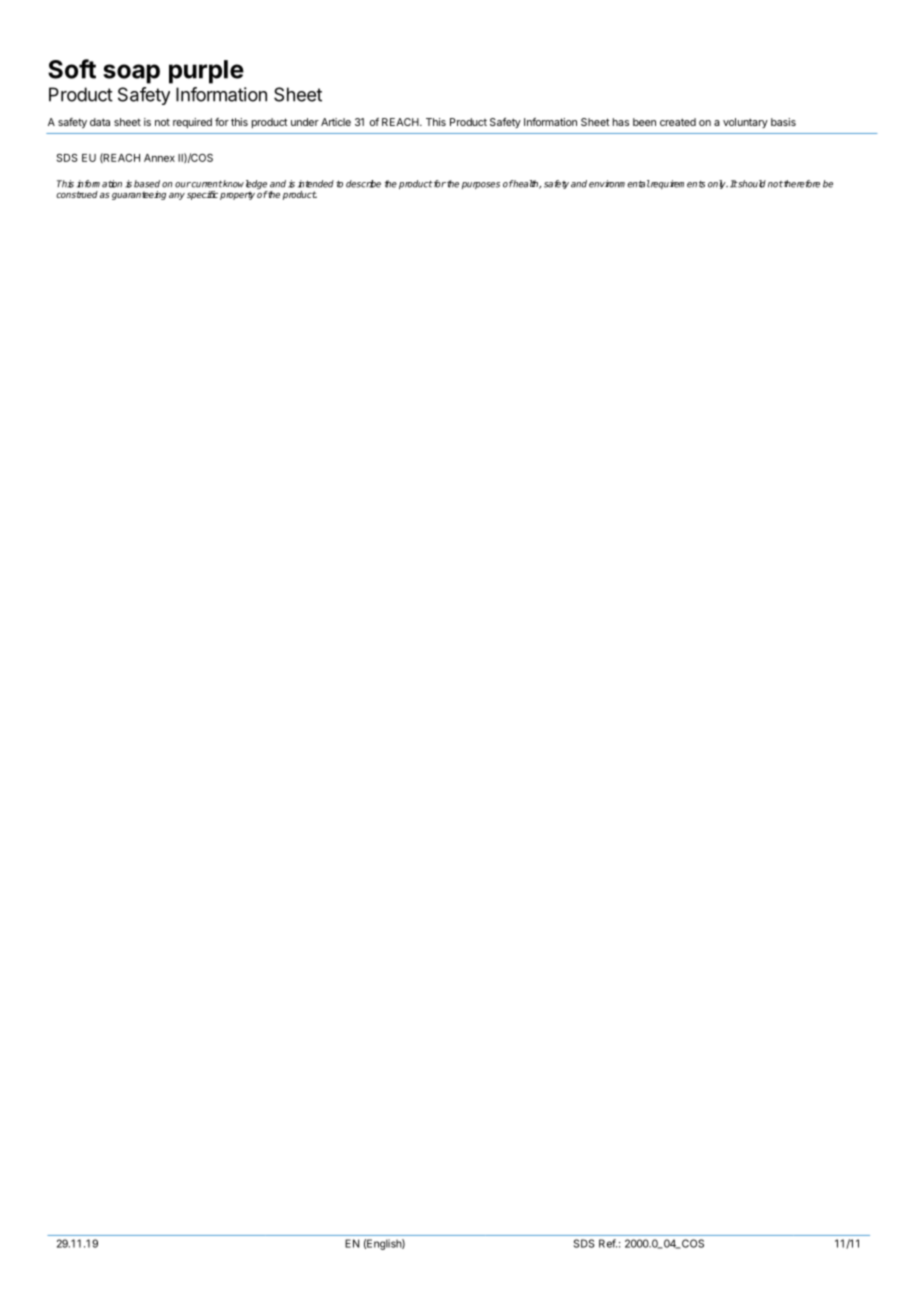 The width and height of the screenshot is (924, 1308). Describe the element at coordinates (139, 195) in the screenshot. I see `guaranteeing` at that location.
